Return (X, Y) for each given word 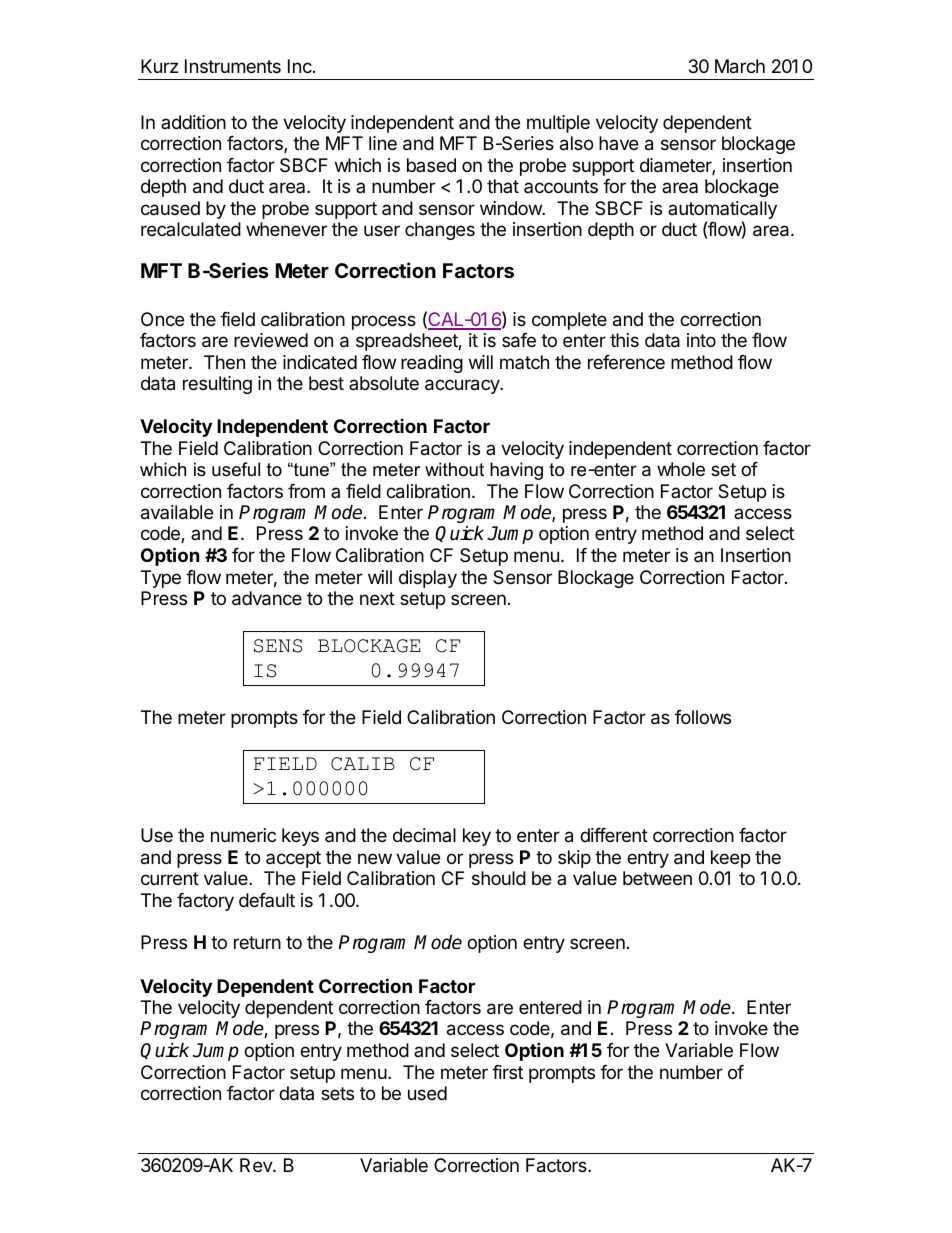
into (701, 340)
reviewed (271, 340)
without (454, 469)
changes (440, 231)
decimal (424, 835)
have (618, 143)
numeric (243, 835)
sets (337, 1093)
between (657, 878)
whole (681, 469)
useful (236, 469)
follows (703, 717)
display (428, 579)
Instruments (233, 66)
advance (267, 598)
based (431, 165)
